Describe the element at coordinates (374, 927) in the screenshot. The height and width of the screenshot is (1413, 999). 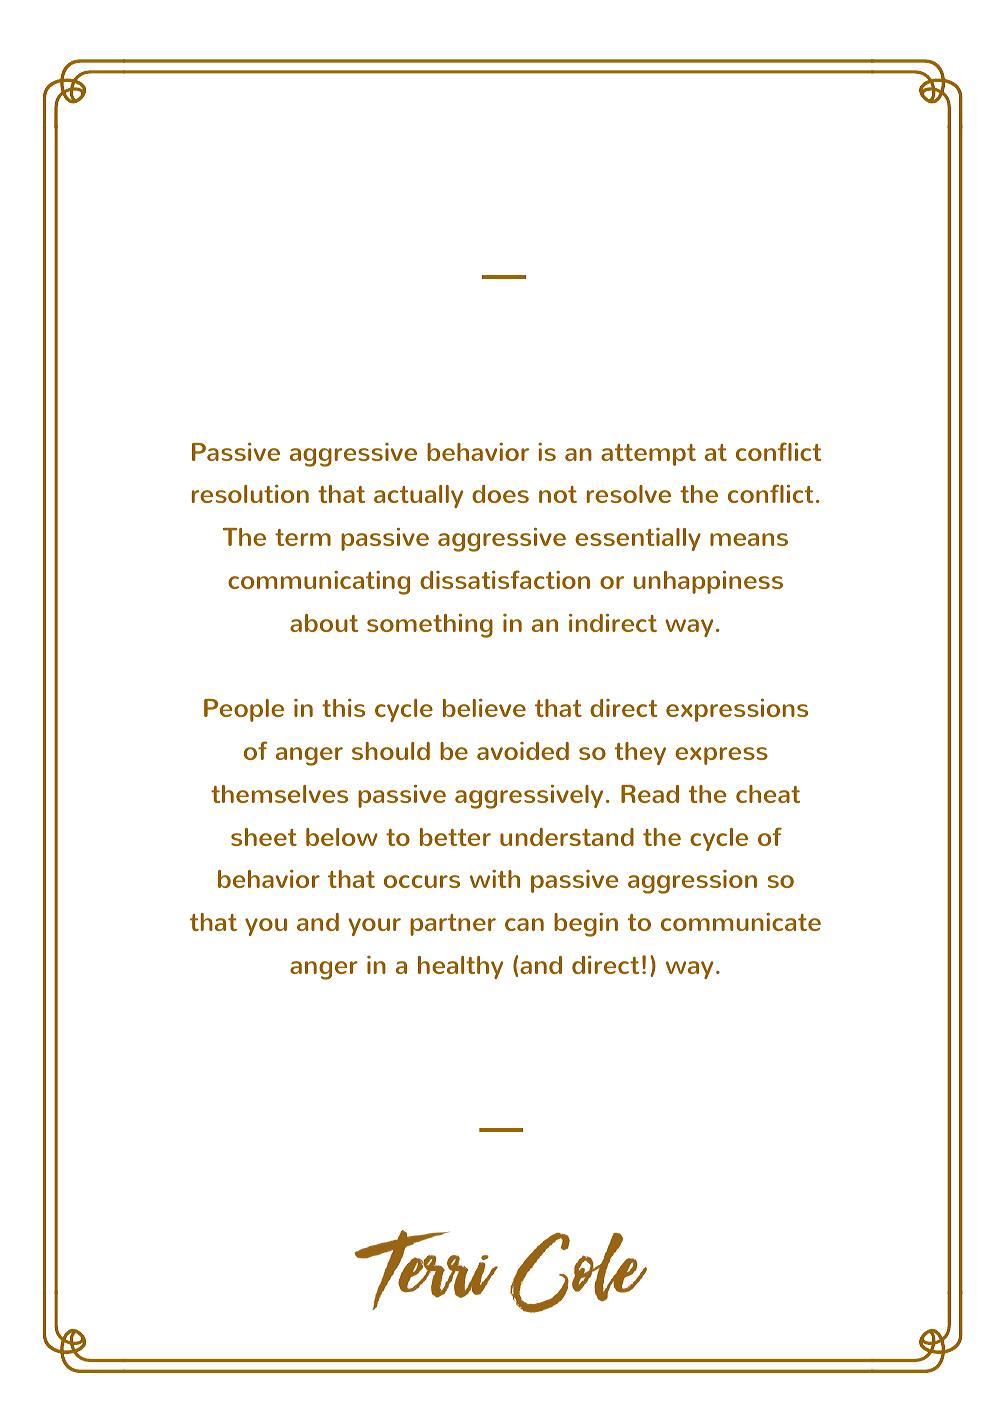
I see `your` at that location.
